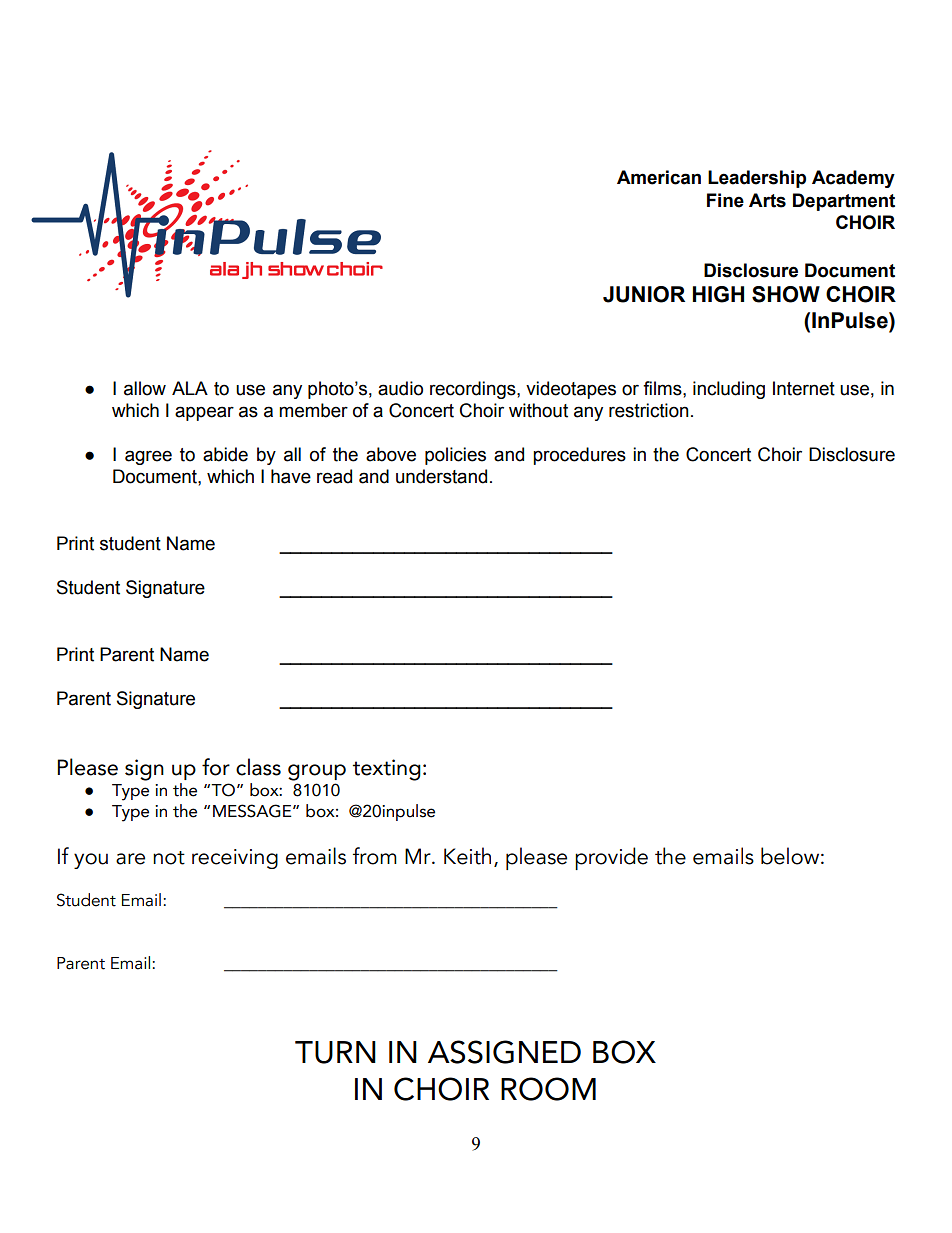 The width and height of the document is (952, 1233). What do you see at coordinates (216, 767) in the document?
I see `for` at bounding box center [216, 767].
